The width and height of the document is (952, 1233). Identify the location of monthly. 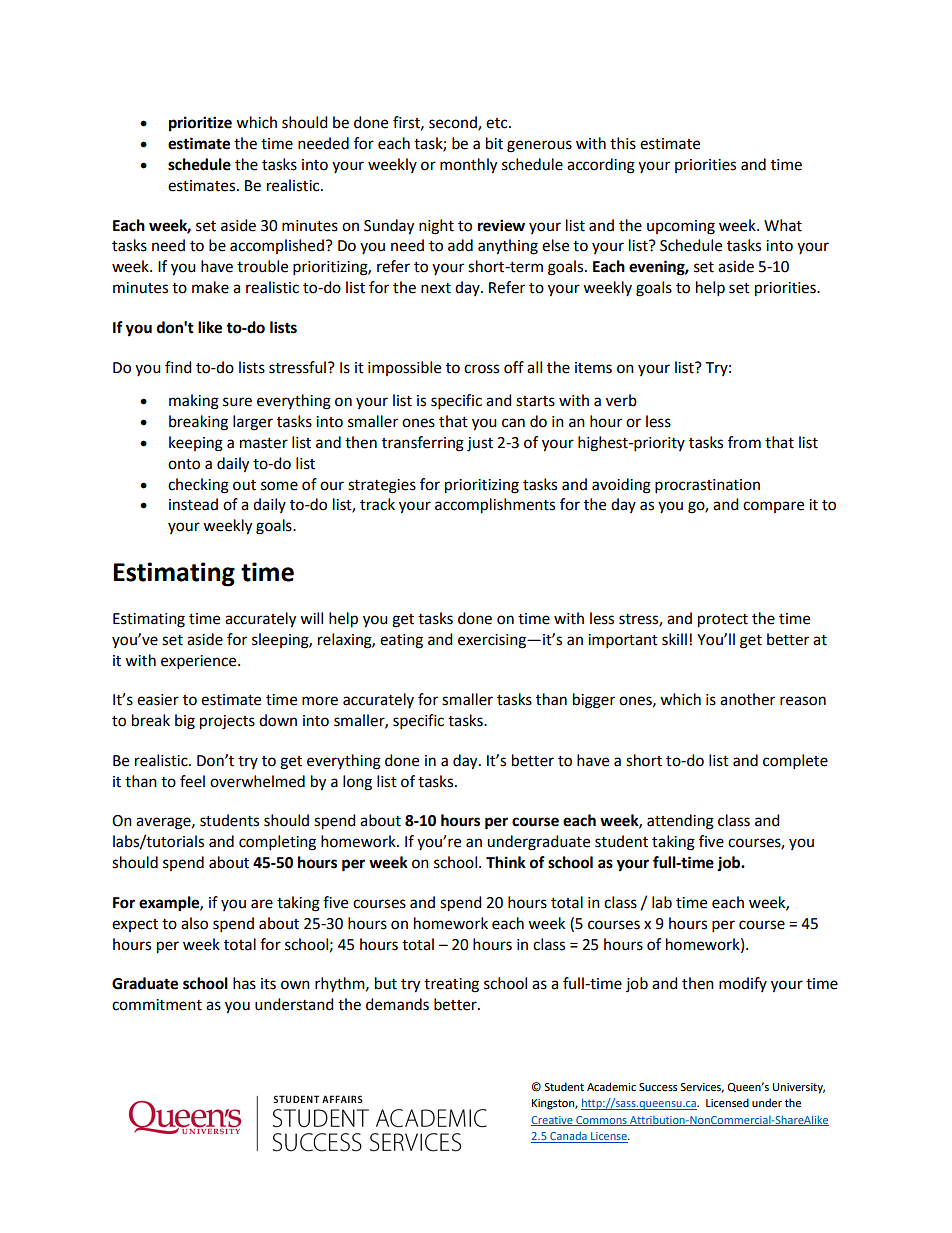
(468, 166).
